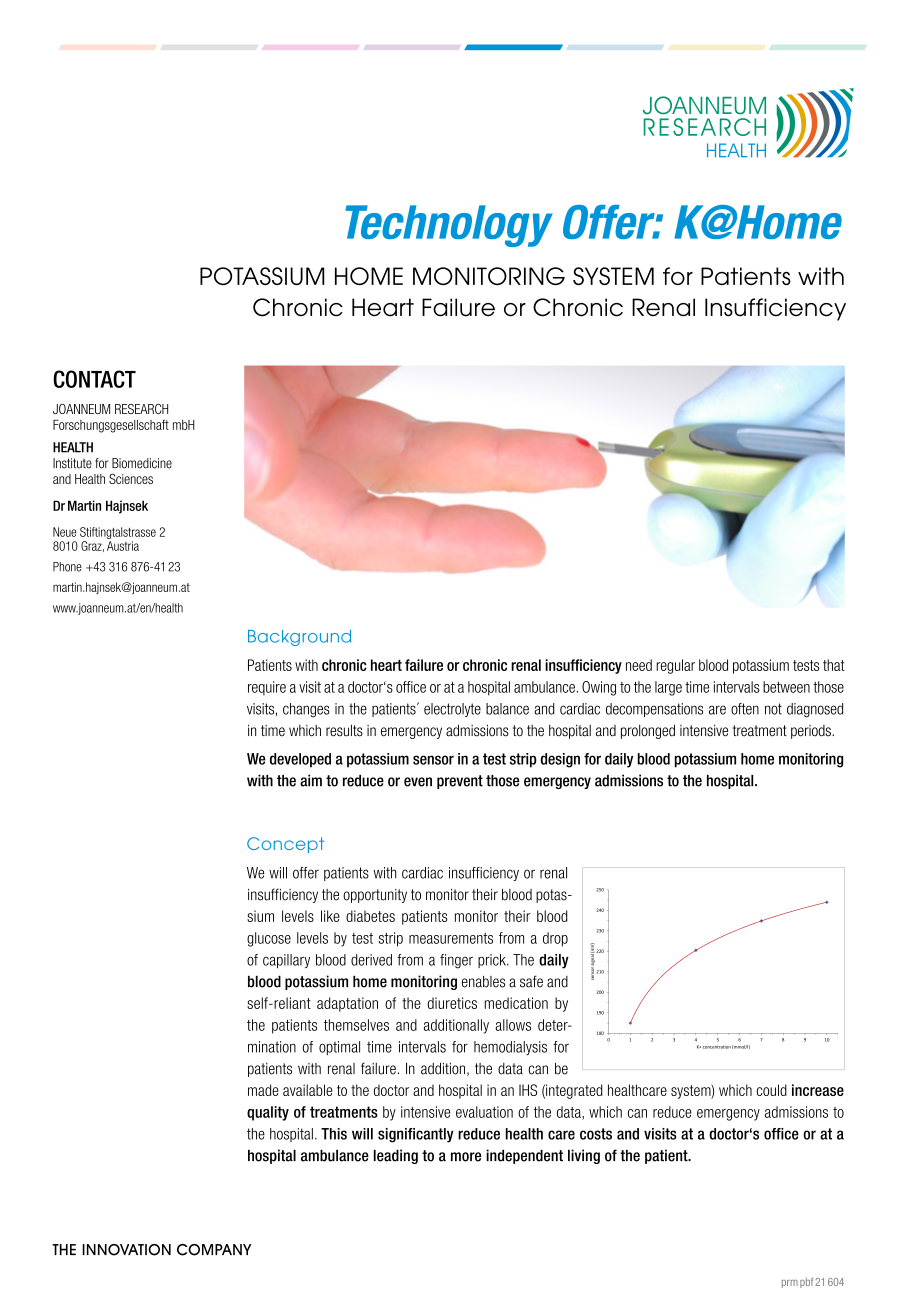 Image resolution: width=924 pixels, height=1308 pixels. Describe the element at coordinates (94, 379) in the document. I see `CONTACT` at that location.
